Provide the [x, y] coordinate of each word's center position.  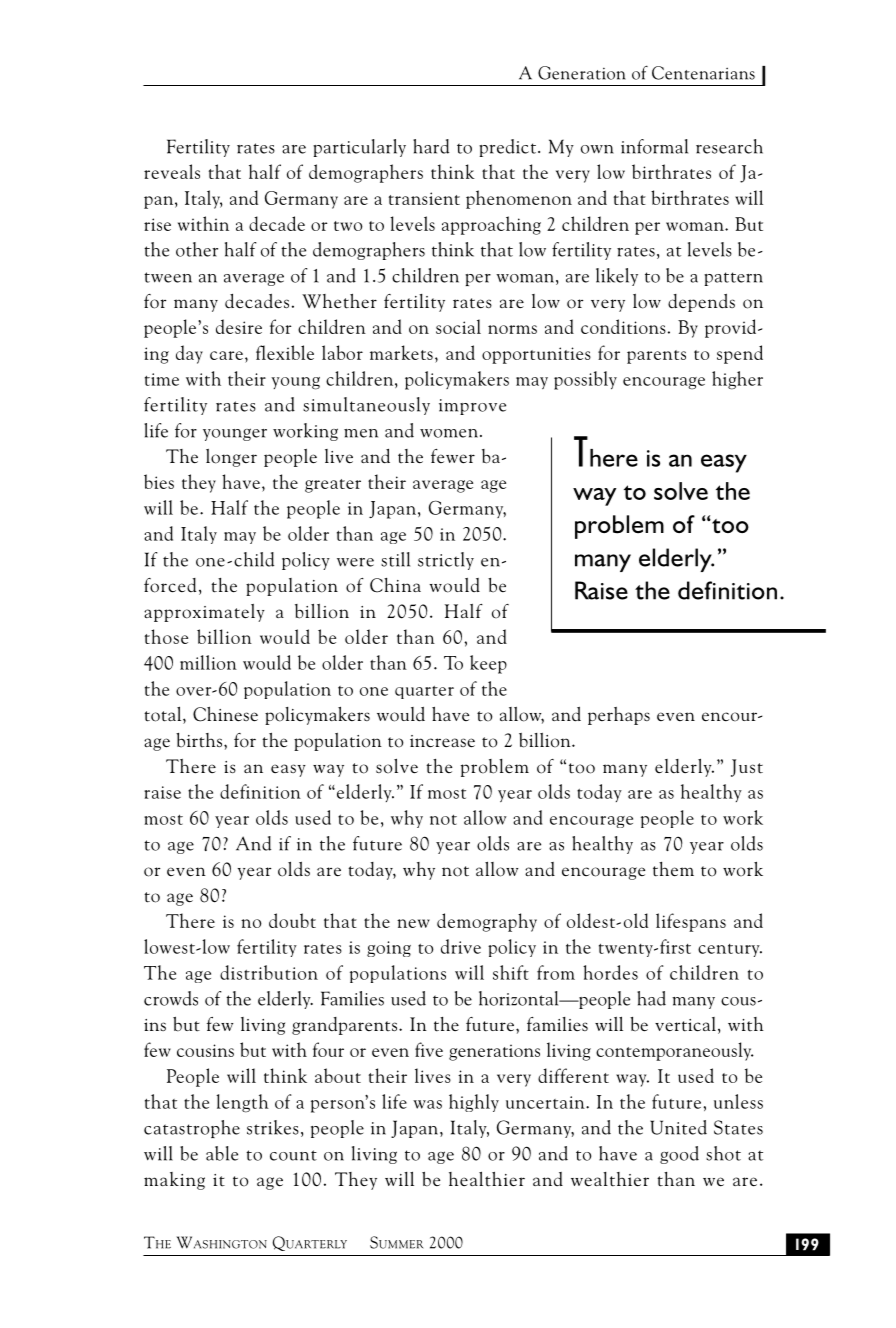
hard [431, 146]
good [679, 1155]
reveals [172, 171]
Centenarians [703, 73]
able [222, 1153]
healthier [487, 1179]
